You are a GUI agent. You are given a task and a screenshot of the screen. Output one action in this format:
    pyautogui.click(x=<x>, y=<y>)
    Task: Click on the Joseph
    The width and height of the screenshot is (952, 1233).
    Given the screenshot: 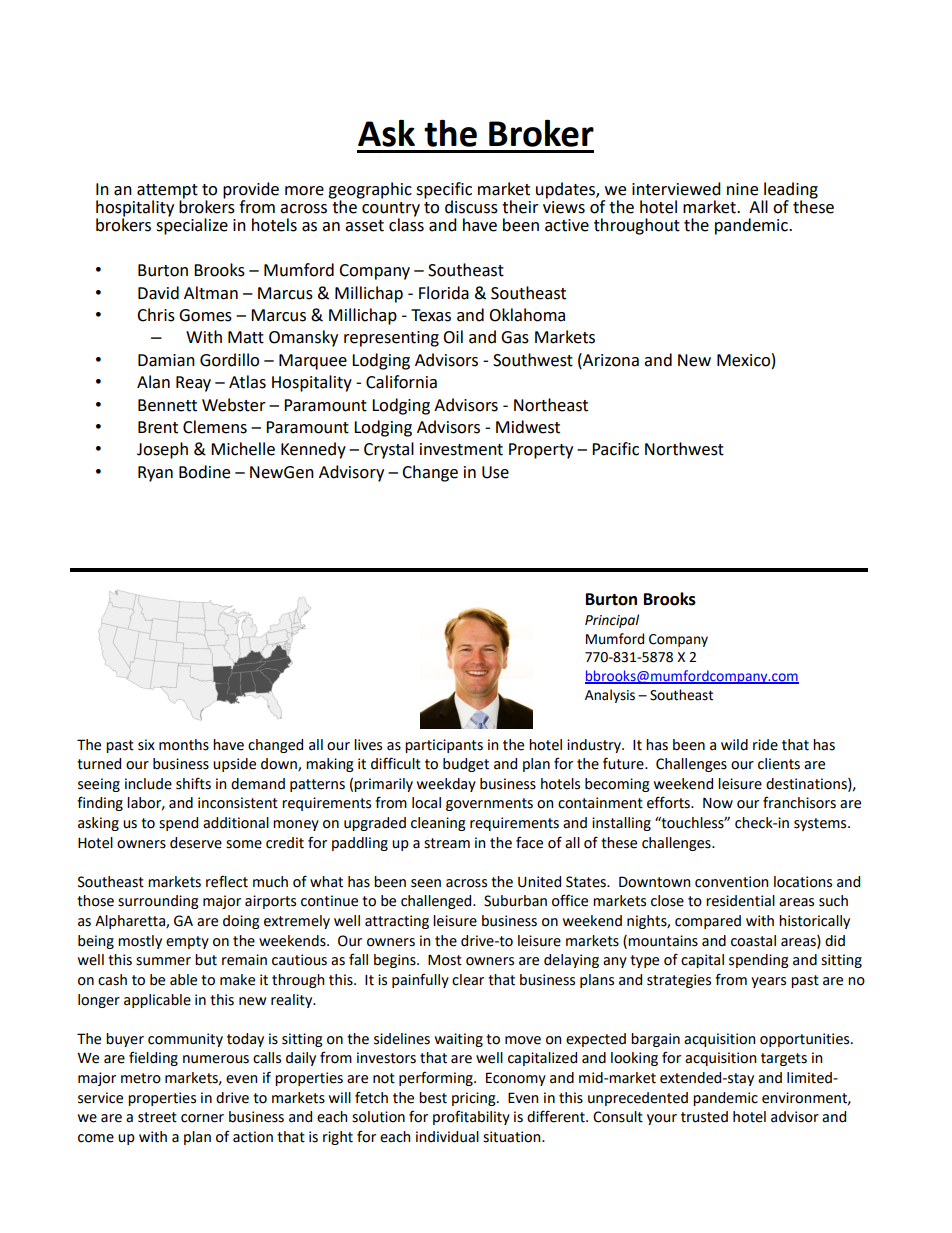 What is the action you would take?
    pyautogui.click(x=162, y=450)
